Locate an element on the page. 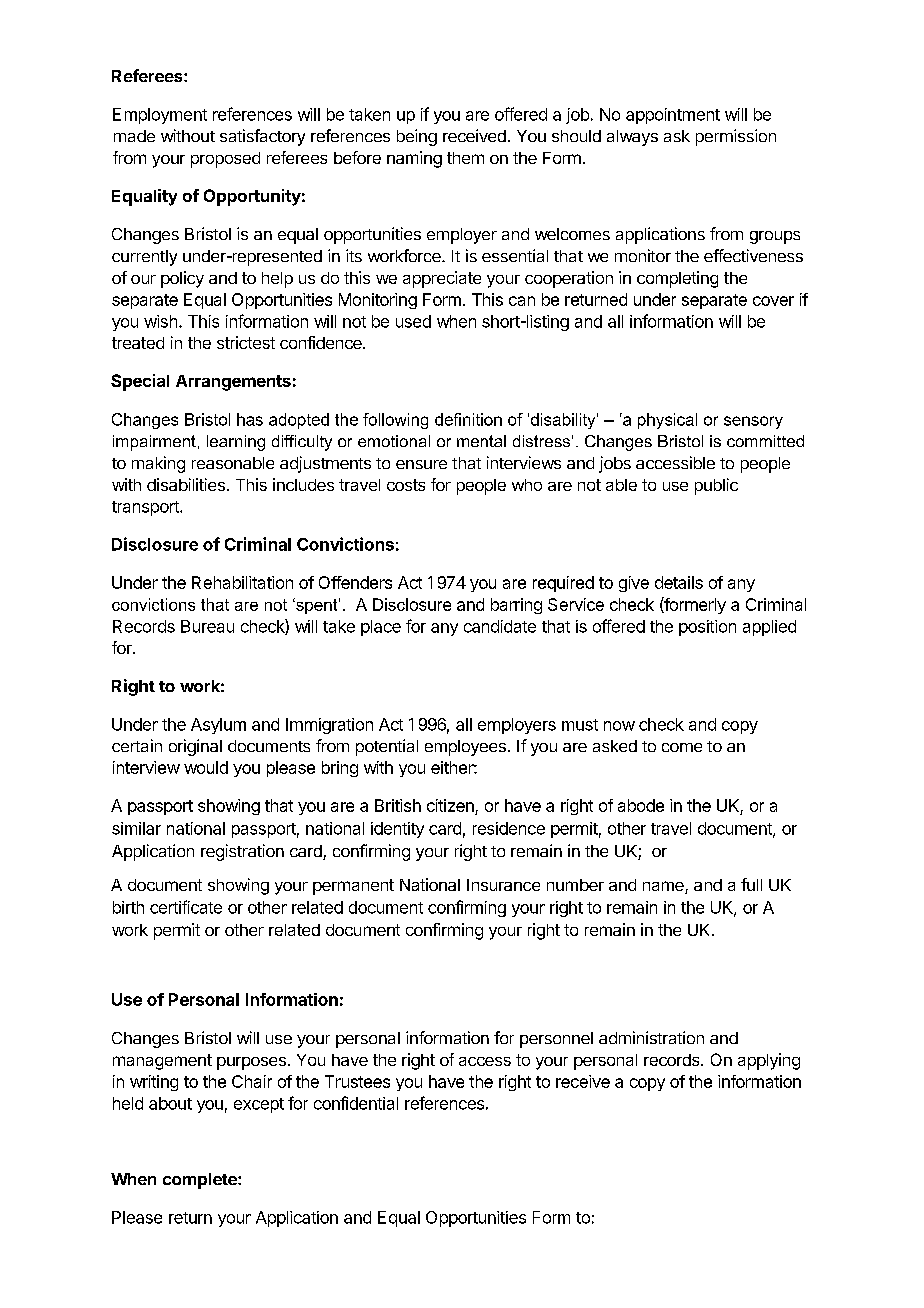  confidential is located at coordinates (356, 1103).
